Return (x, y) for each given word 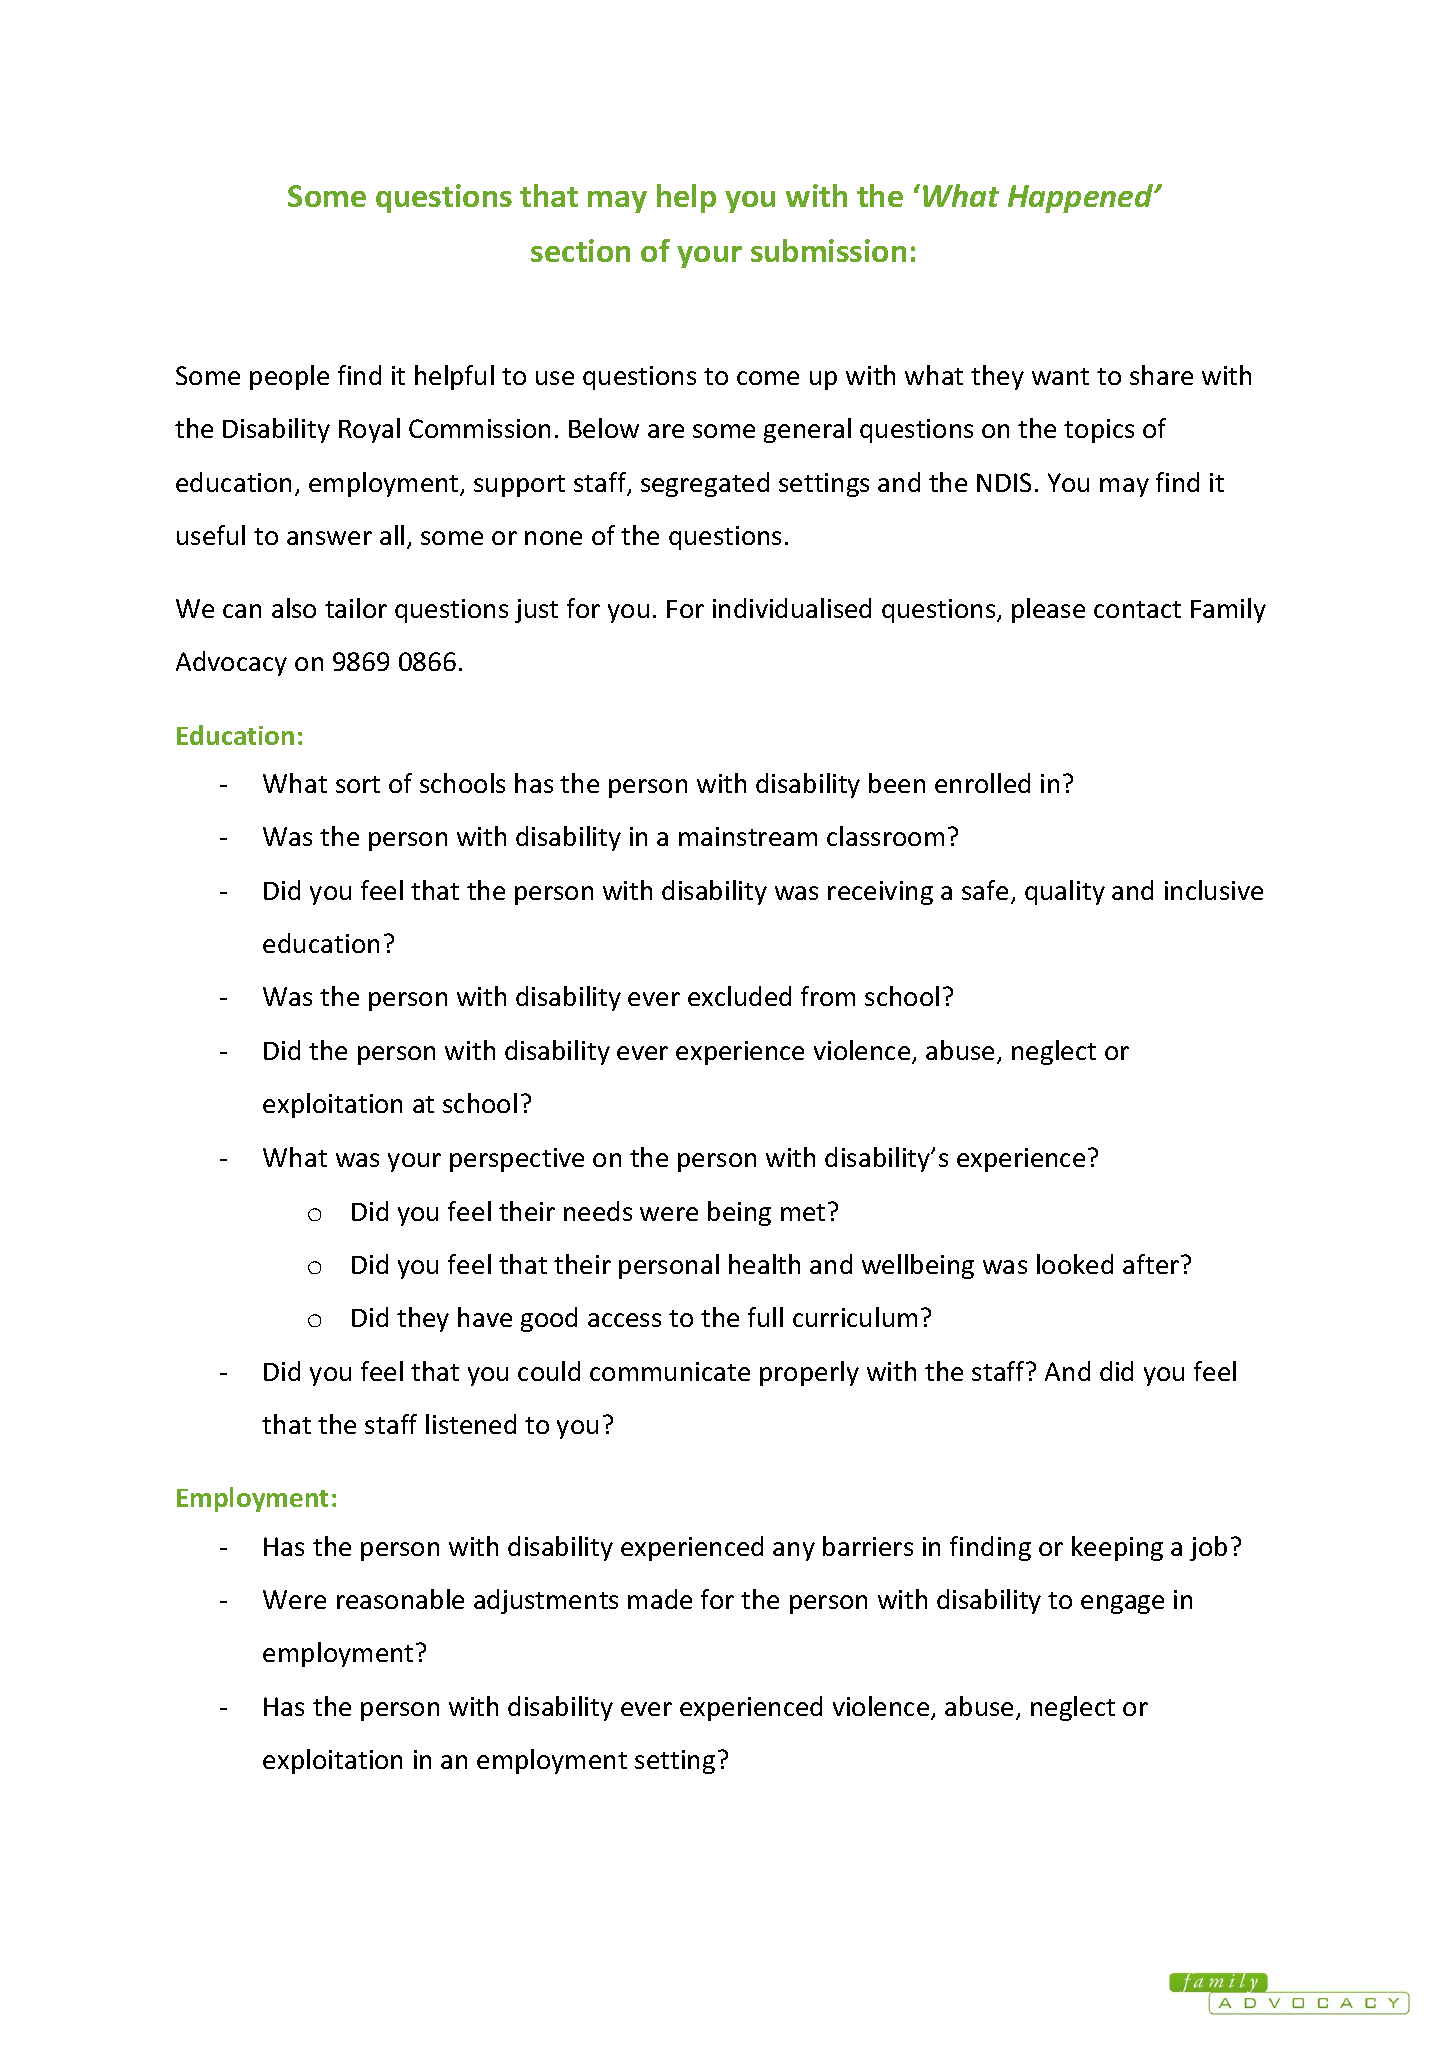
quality (1065, 892)
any (794, 1551)
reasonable (400, 1599)
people (289, 377)
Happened (1082, 198)
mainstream (748, 836)
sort (358, 784)
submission (828, 250)
